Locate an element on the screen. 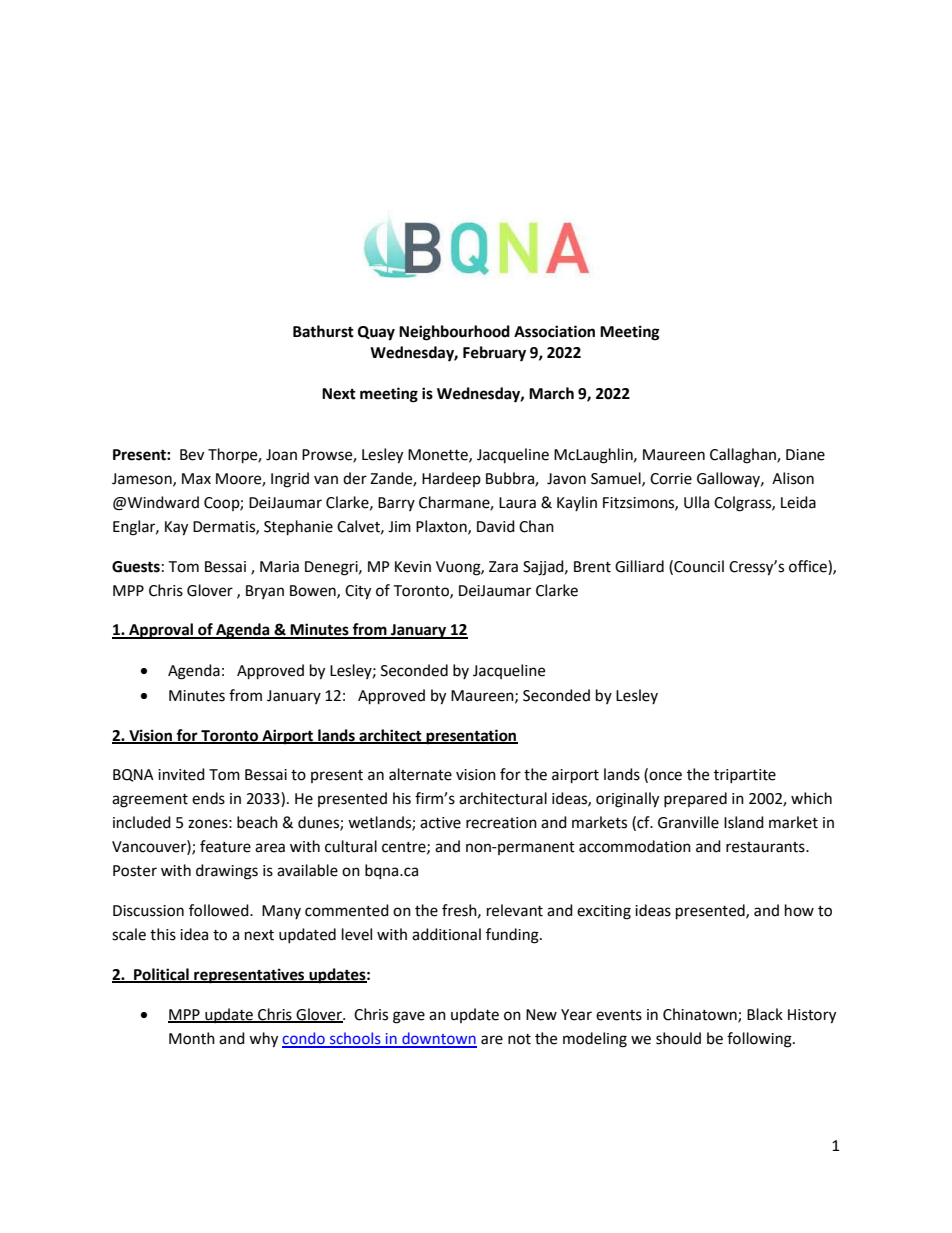 This screenshot has height=1233, width=952. Bryan is located at coordinates (265, 592).
